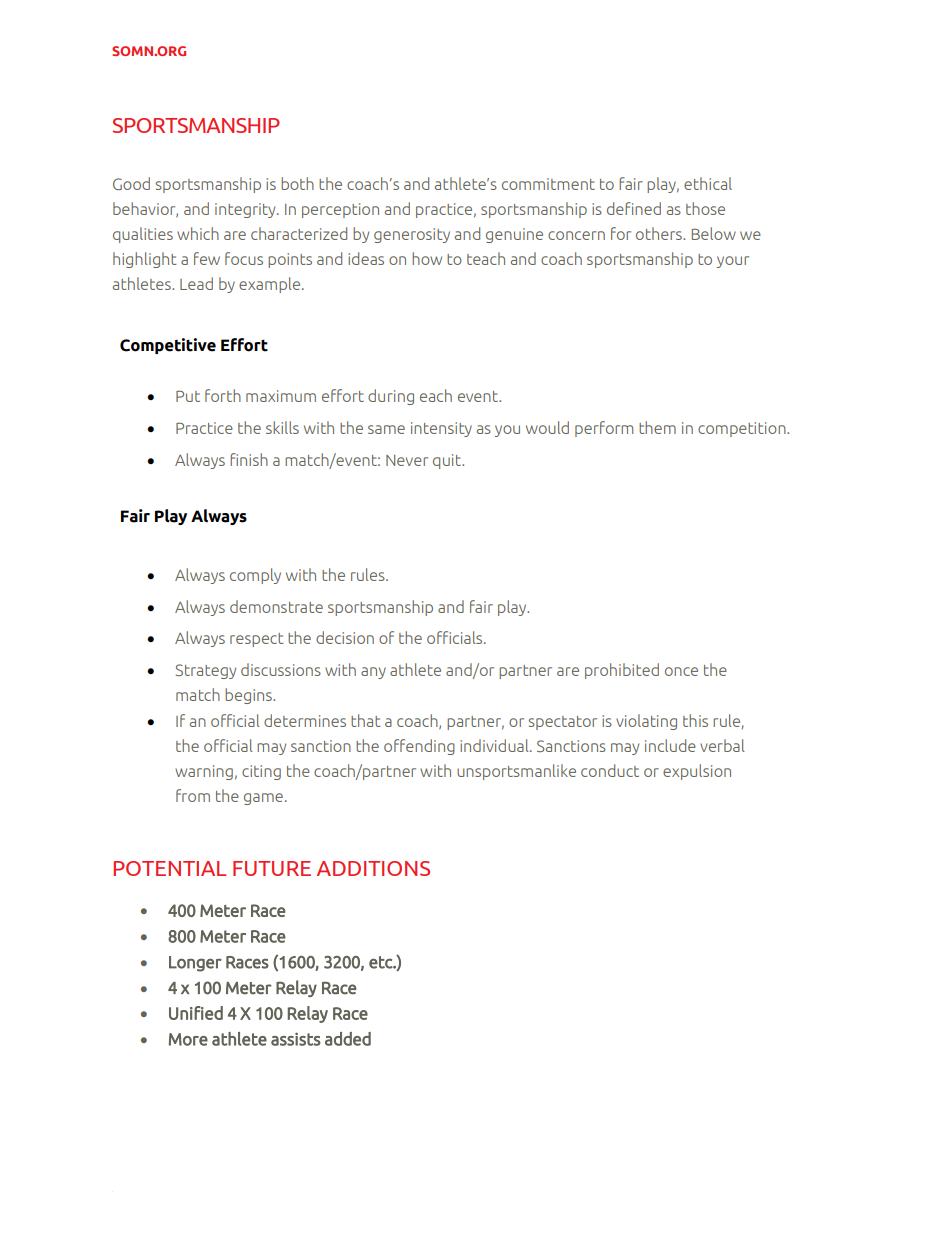 Image resolution: width=952 pixels, height=1233 pixels. I want to click on which, so click(198, 233).
